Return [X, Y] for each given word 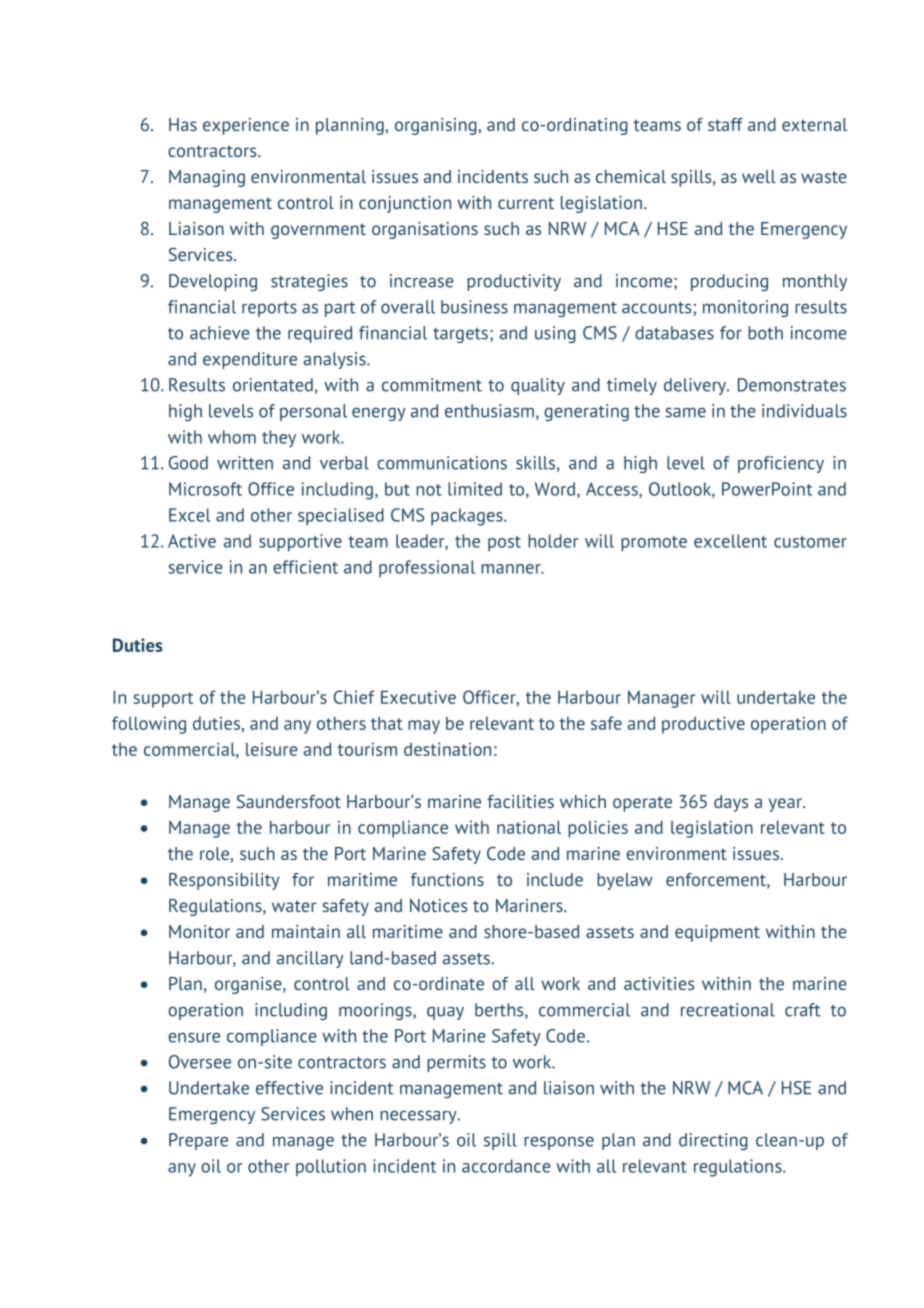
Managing [207, 178]
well [759, 176]
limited [475, 489]
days [731, 803]
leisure [272, 749]
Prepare [198, 1141]
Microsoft [205, 489]
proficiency [781, 464]
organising [436, 126]
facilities [520, 801]
